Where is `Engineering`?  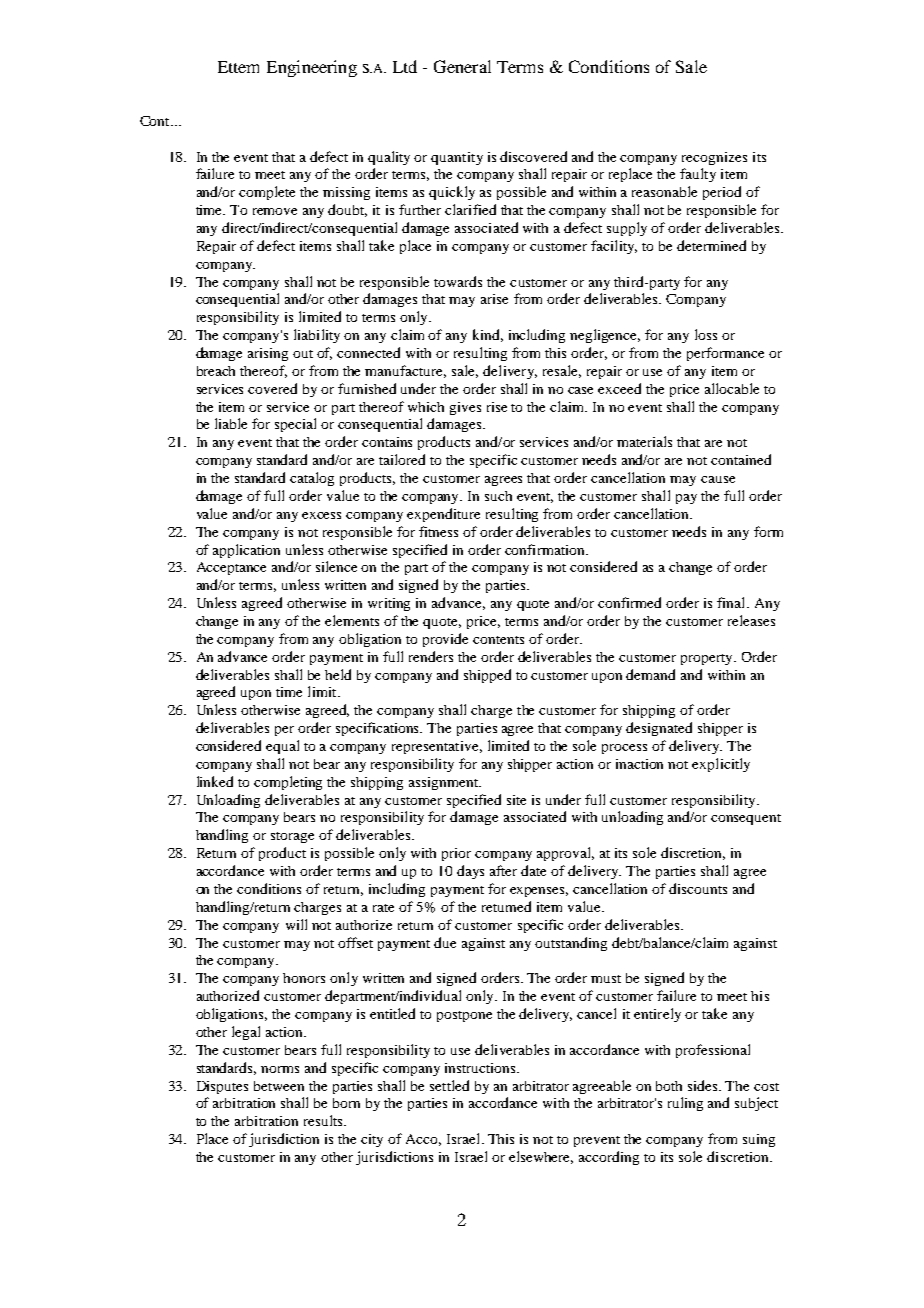 Engineering is located at coordinates (312, 68).
